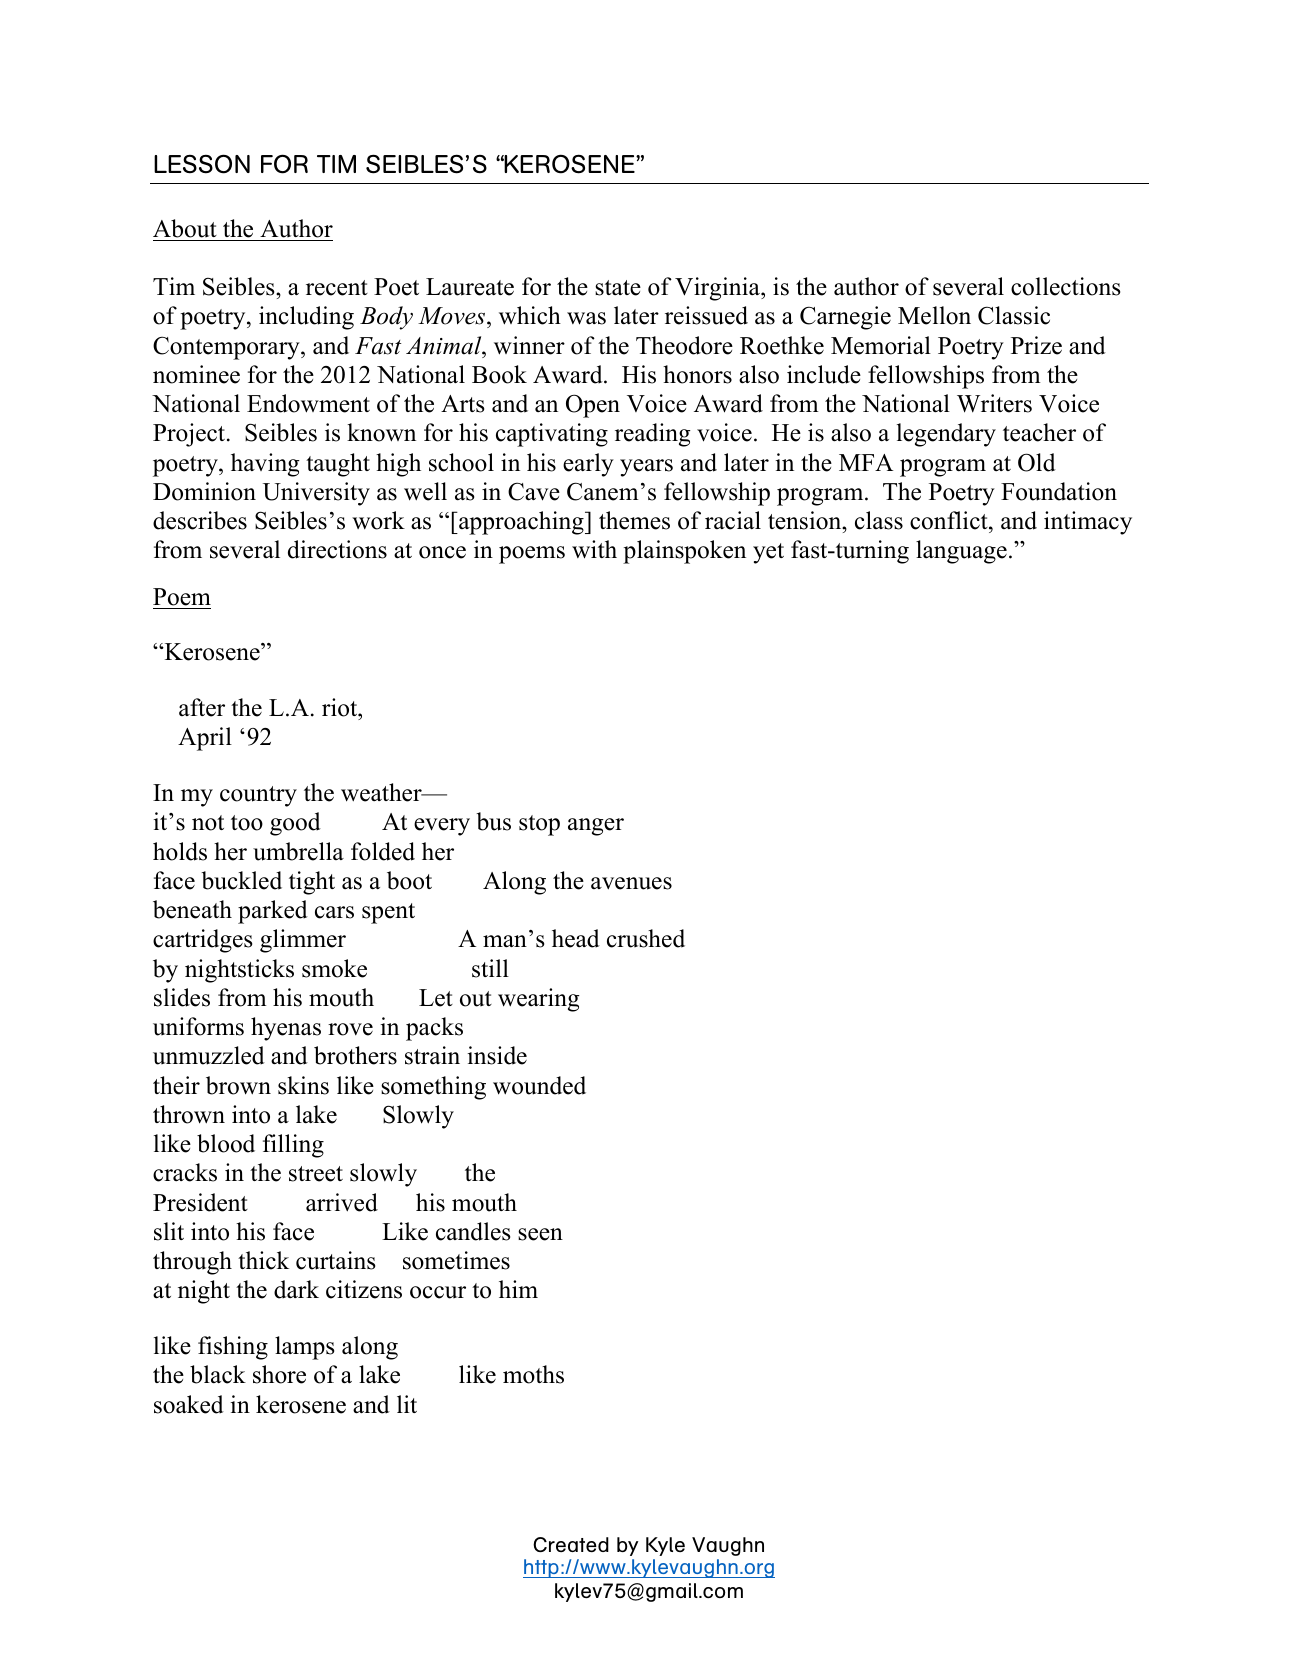 This image has width=1298, height=1679. What do you see at coordinates (618, 288) in the image?
I see `state` at bounding box center [618, 288].
